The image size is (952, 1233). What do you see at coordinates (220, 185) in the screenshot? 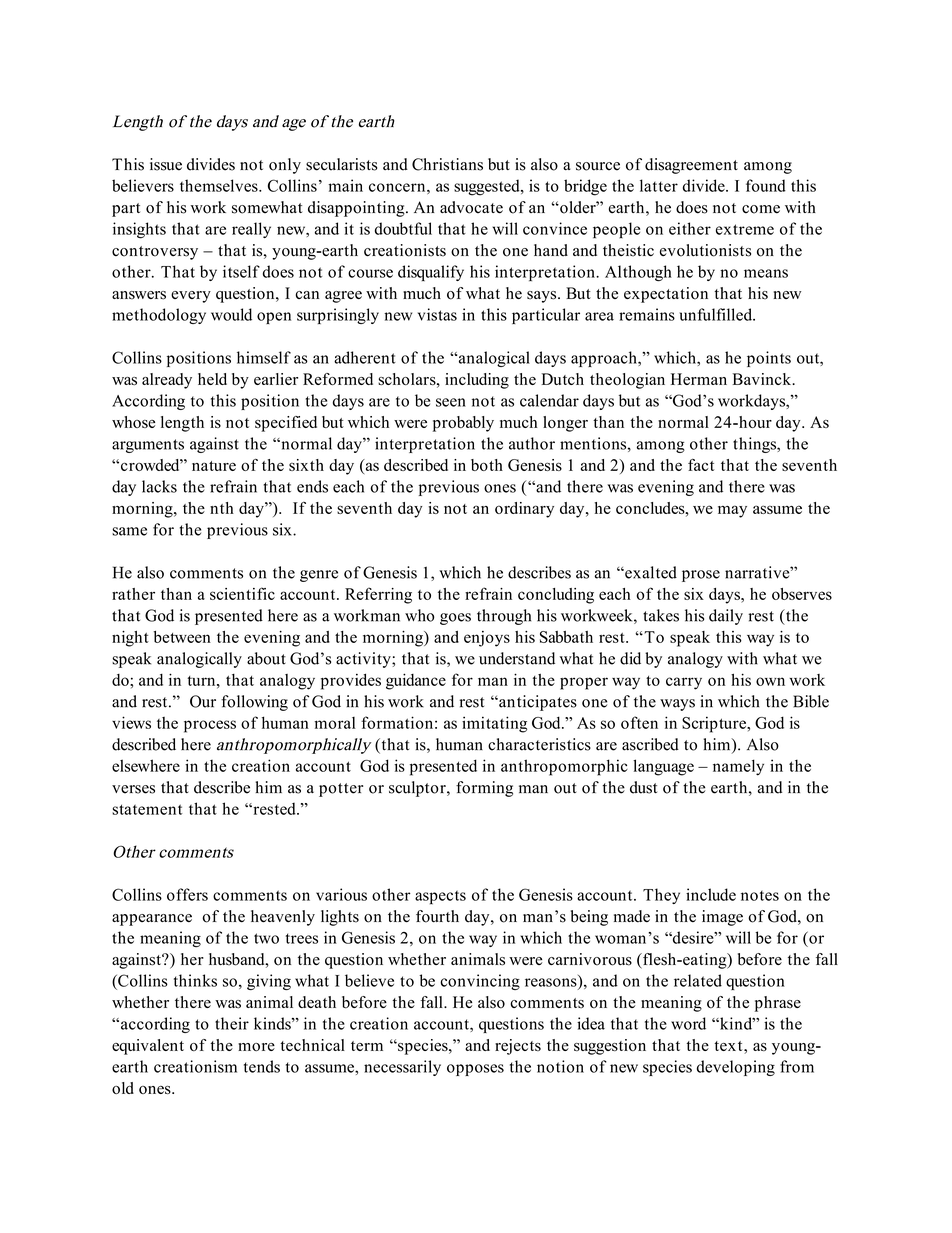
I see `themselves` at bounding box center [220, 185].
